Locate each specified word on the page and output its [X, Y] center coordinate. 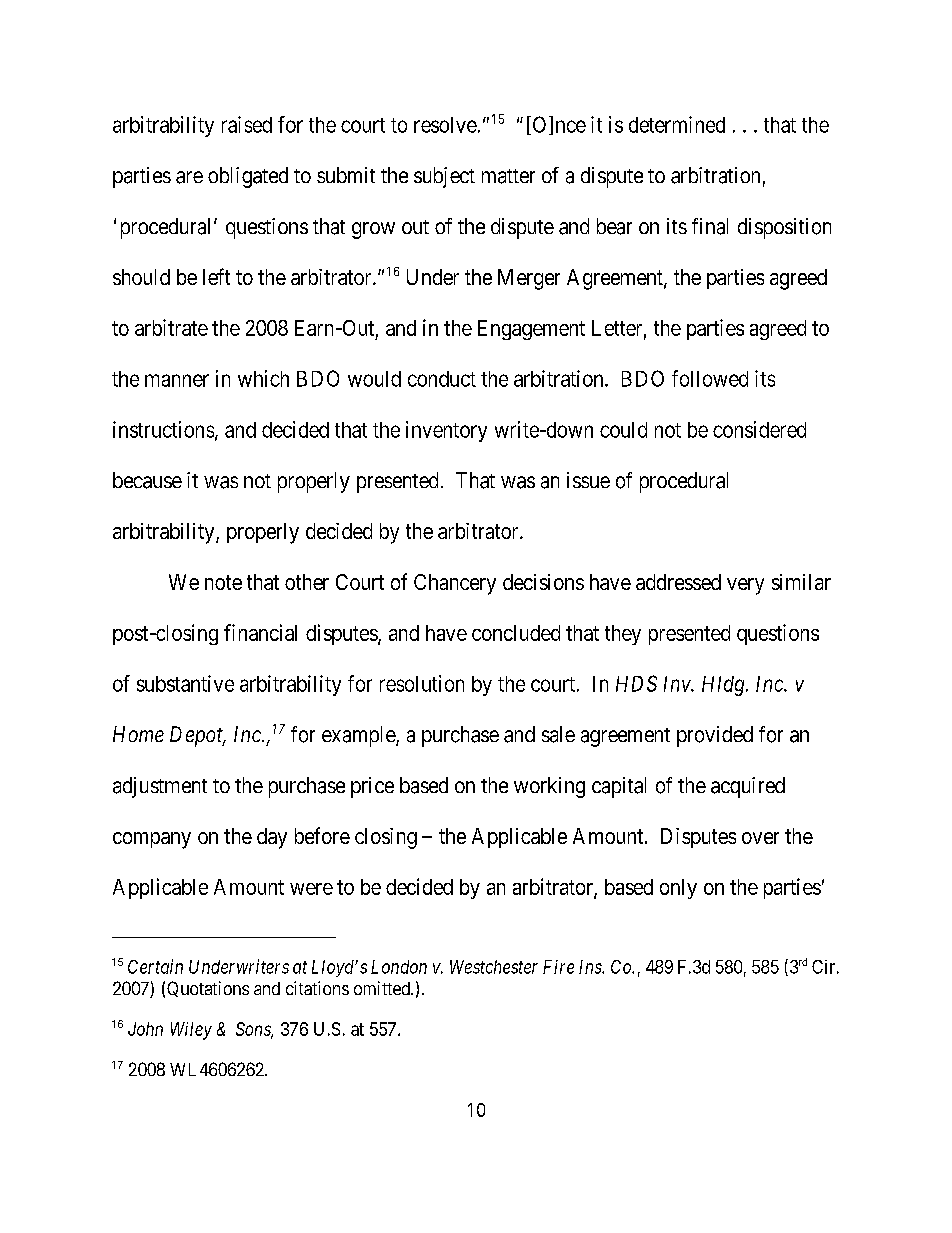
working [549, 787]
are [189, 177]
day [272, 838]
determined [677, 124]
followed [710, 378]
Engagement [531, 330]
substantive [185, 683]
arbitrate [171, 327]
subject [444, 177]
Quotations [208, 989]
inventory [446, 431]
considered [759, 429]
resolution [422, 683]
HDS [636, 683]
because [147, 480]
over [760, 838]
